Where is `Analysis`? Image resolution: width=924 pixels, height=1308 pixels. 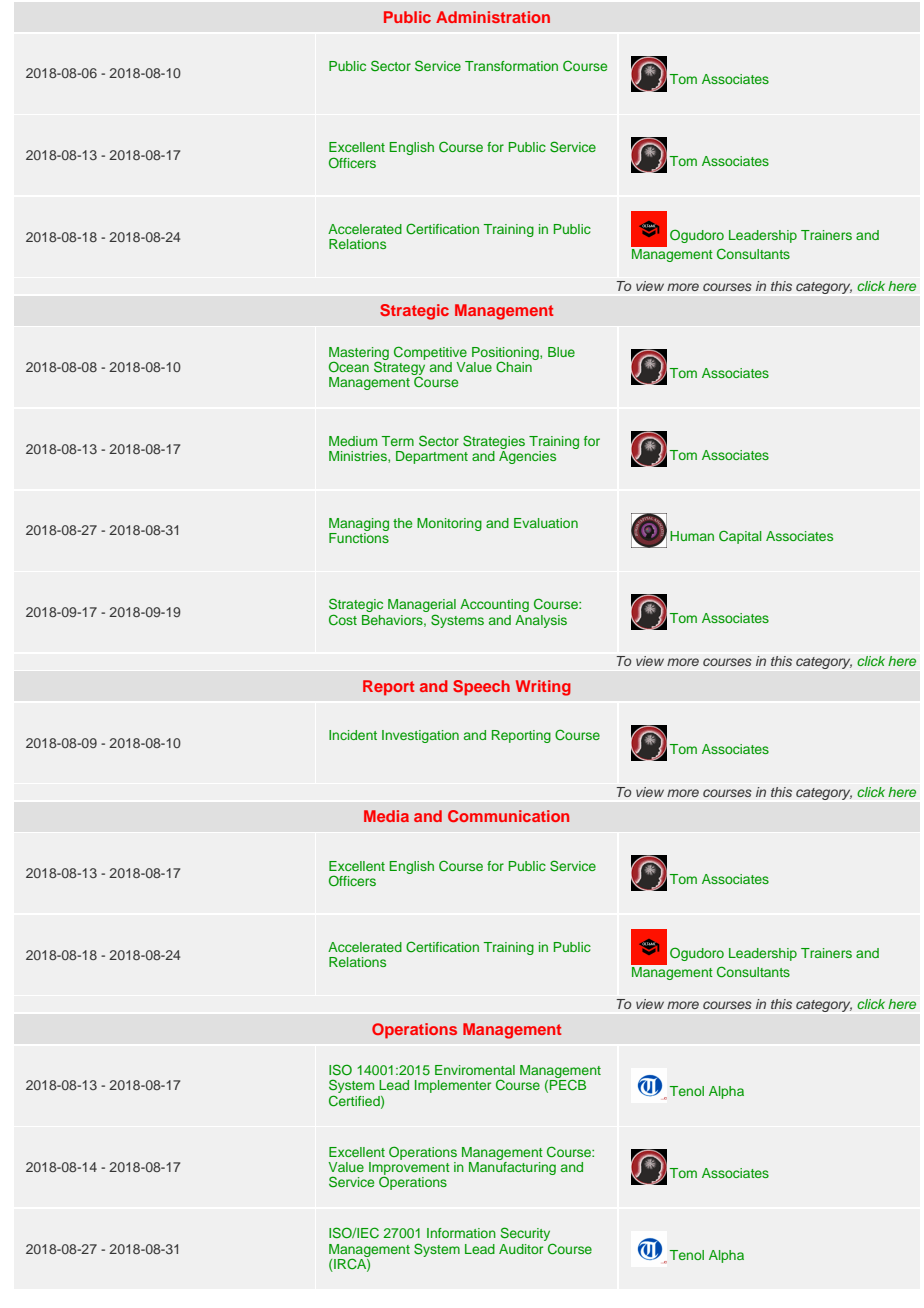
Analysis is located at coordinates (541, 621).
